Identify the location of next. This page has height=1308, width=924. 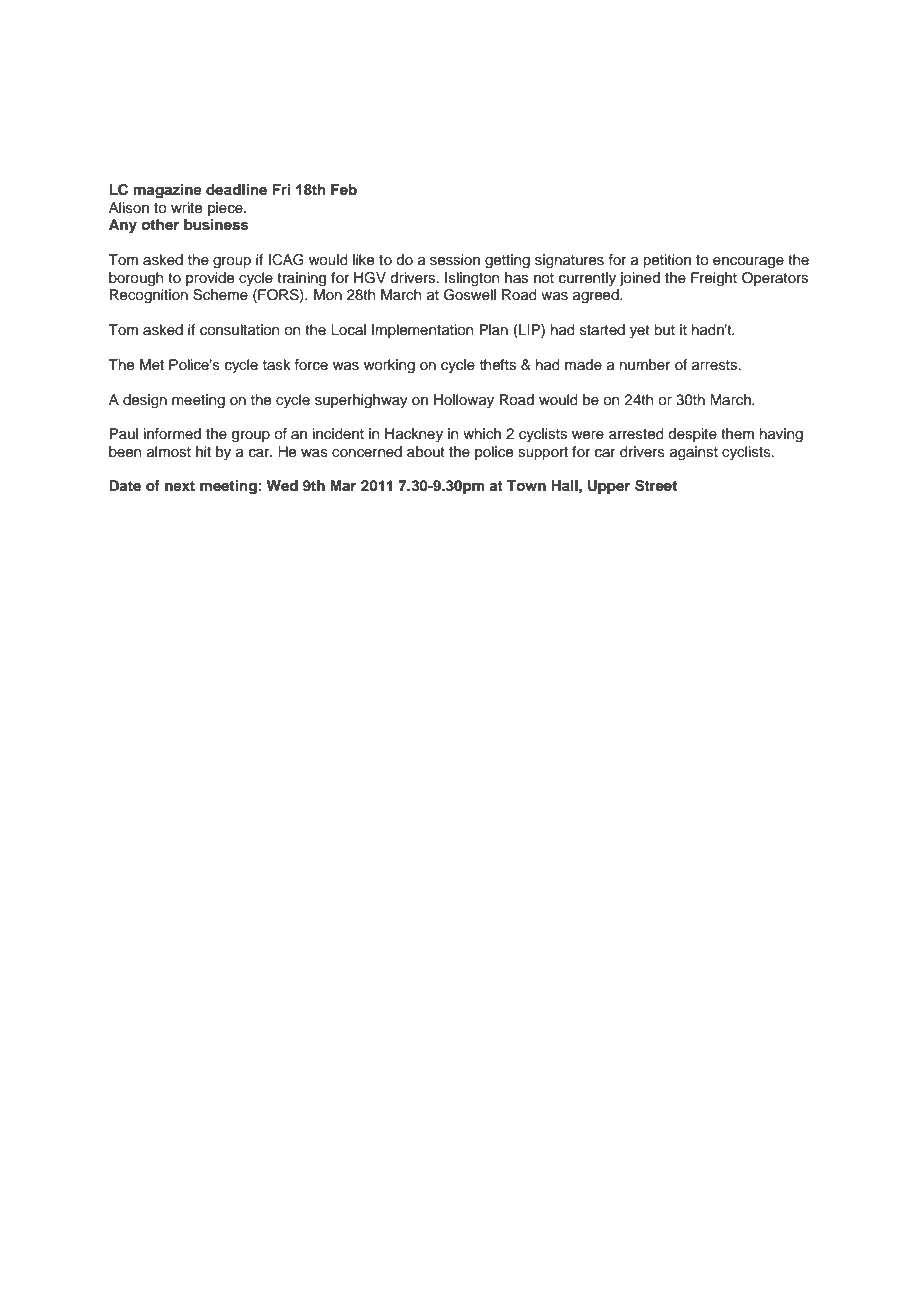
(180, 486).
